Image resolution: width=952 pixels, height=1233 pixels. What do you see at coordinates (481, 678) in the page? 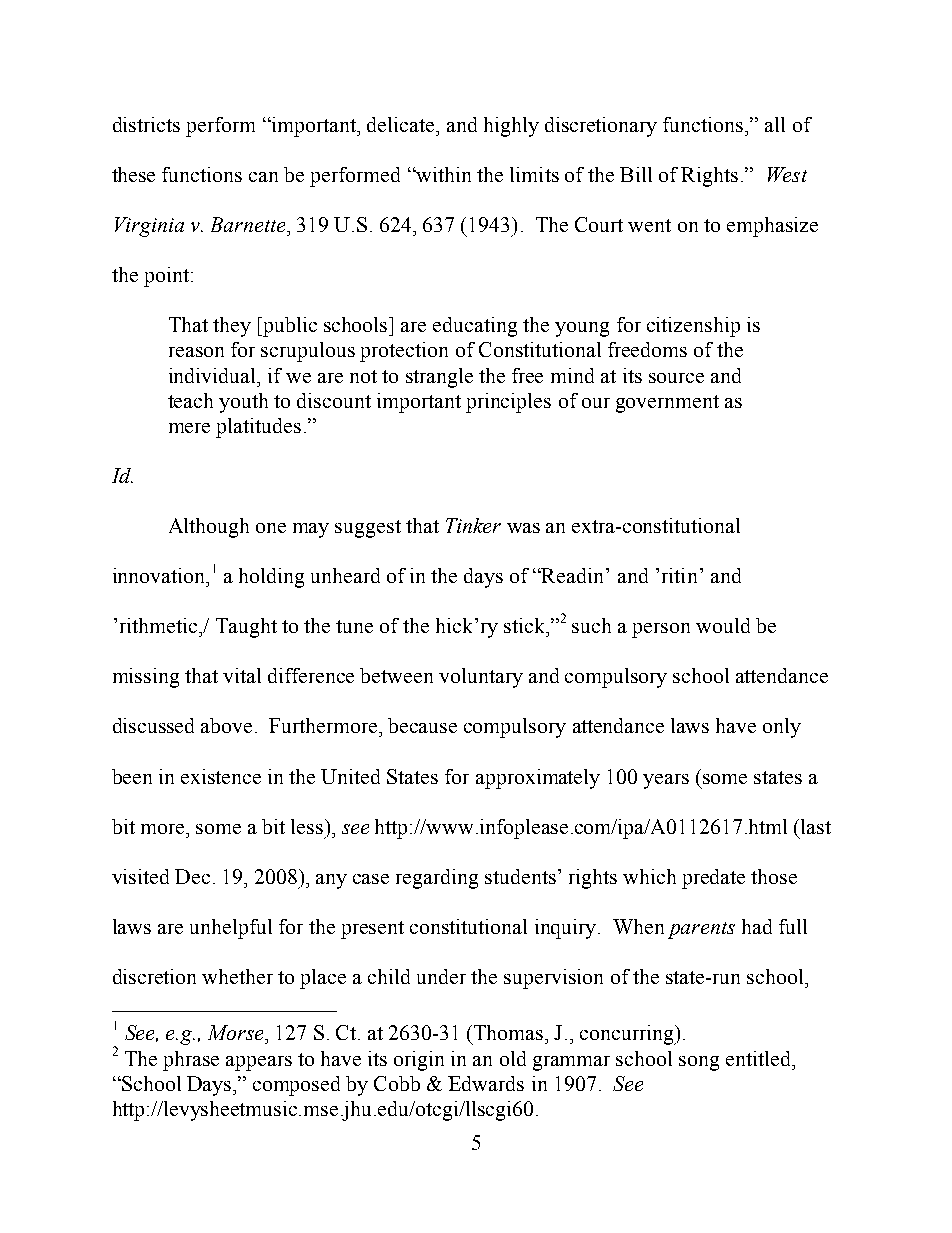
I see `voluntary` at bounding box center [481, 678].
